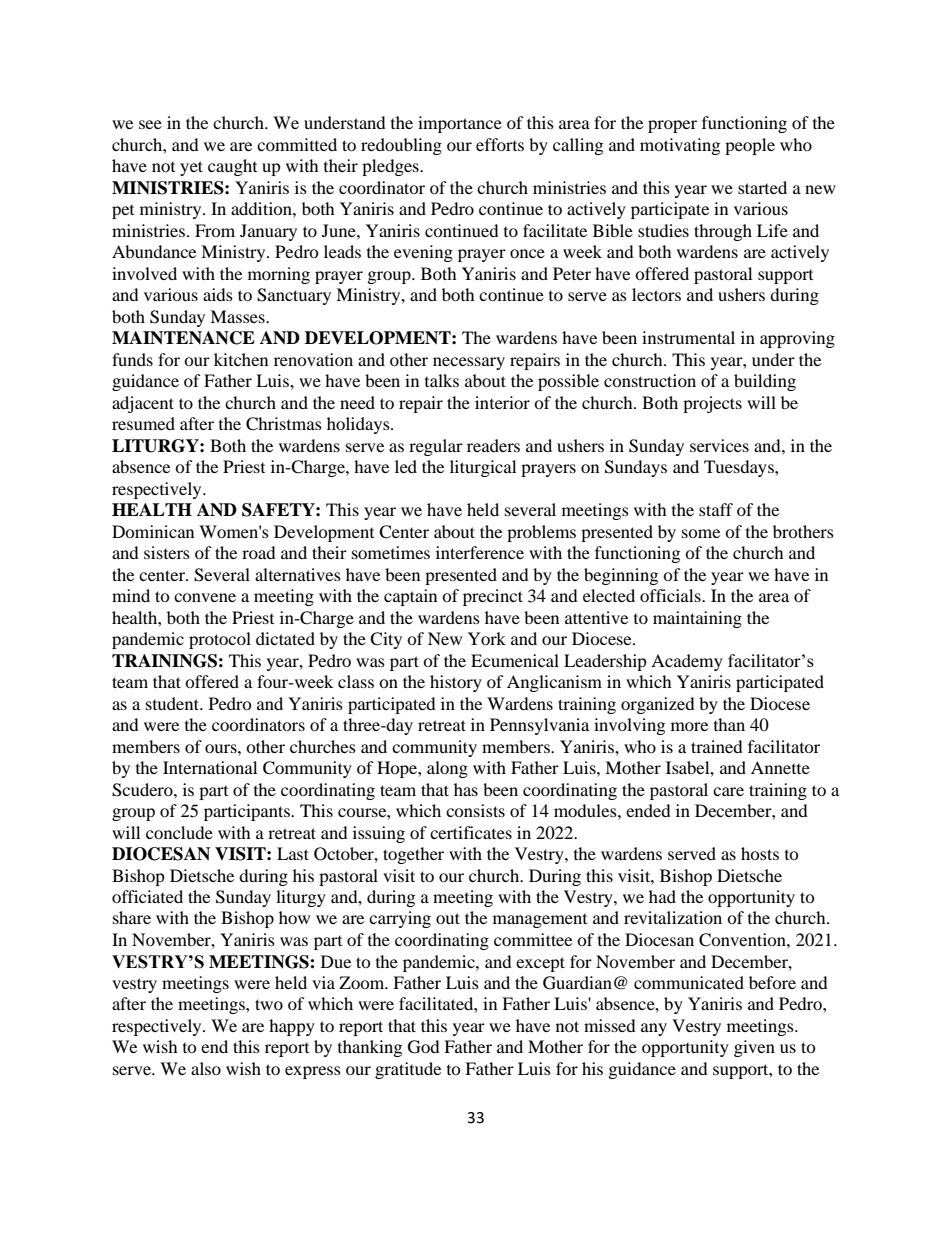  I want to click on International, so click(210, 767).
